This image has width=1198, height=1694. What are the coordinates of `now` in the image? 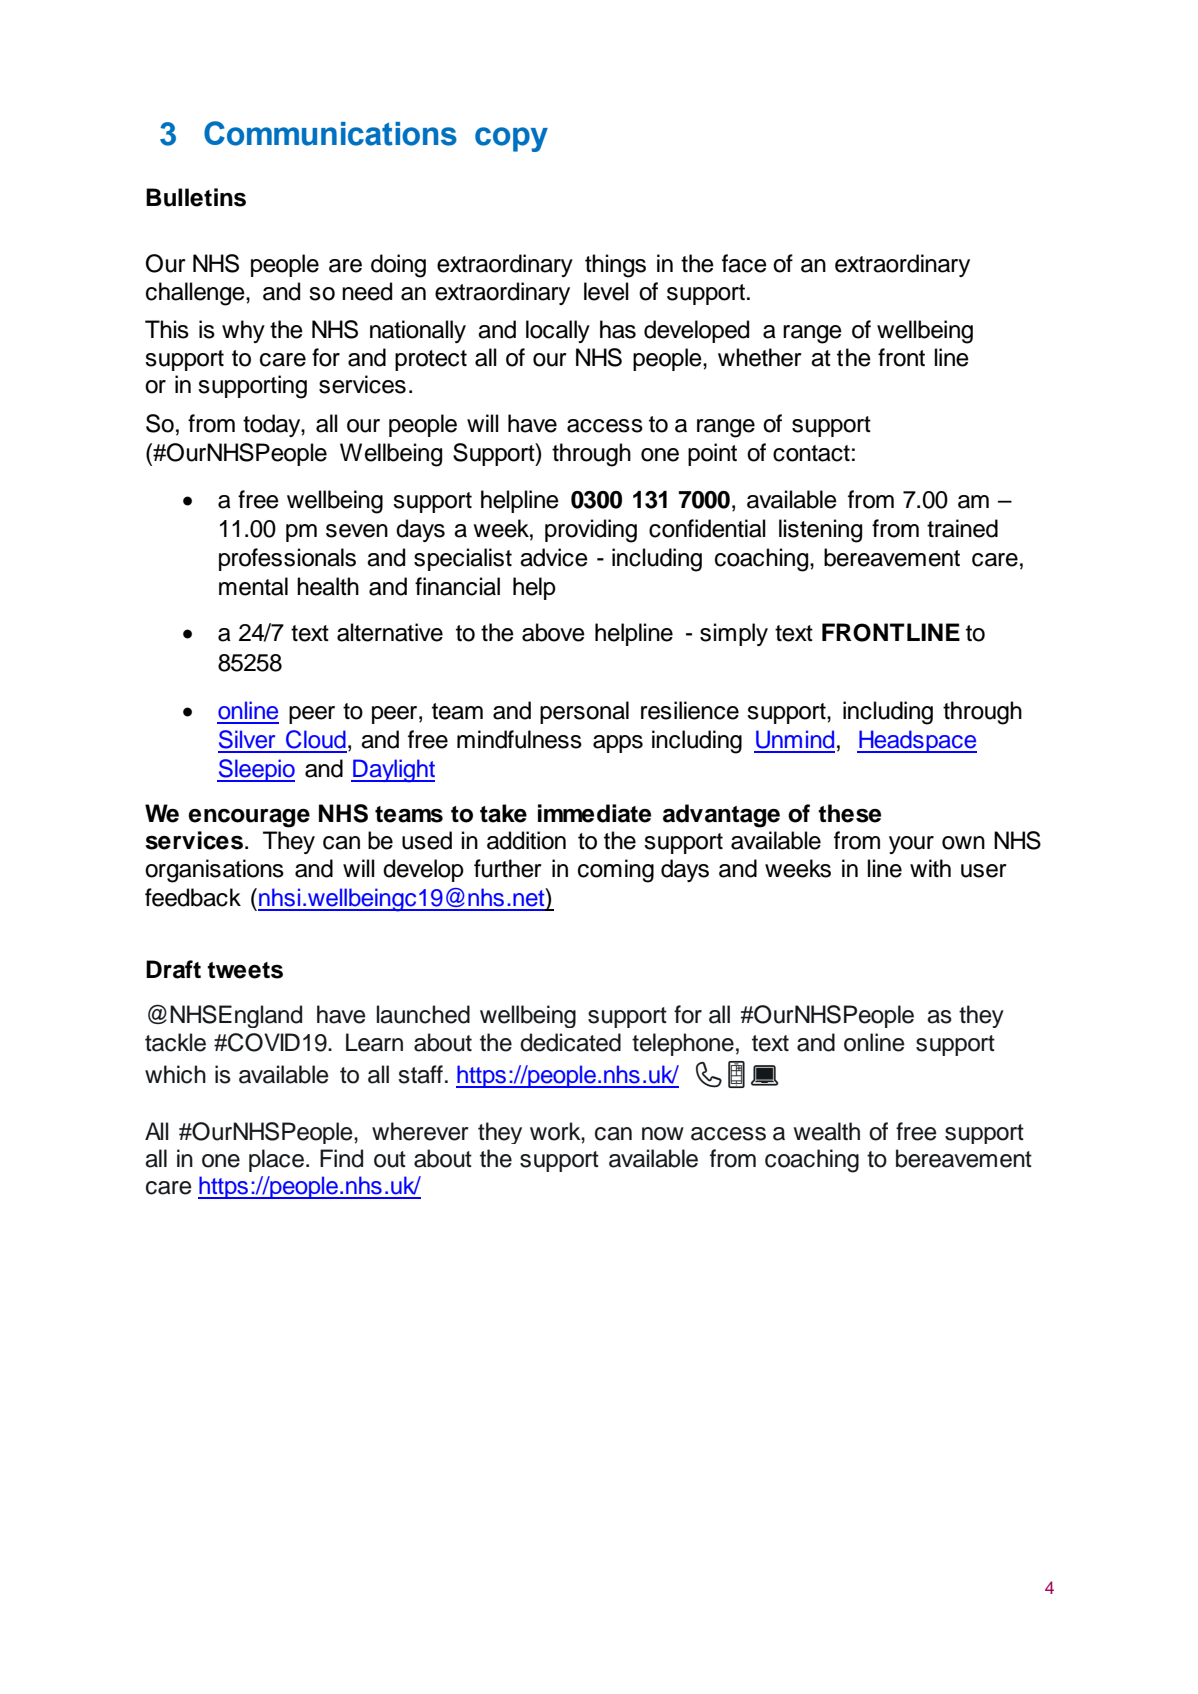 It's located at (663, 1134).
